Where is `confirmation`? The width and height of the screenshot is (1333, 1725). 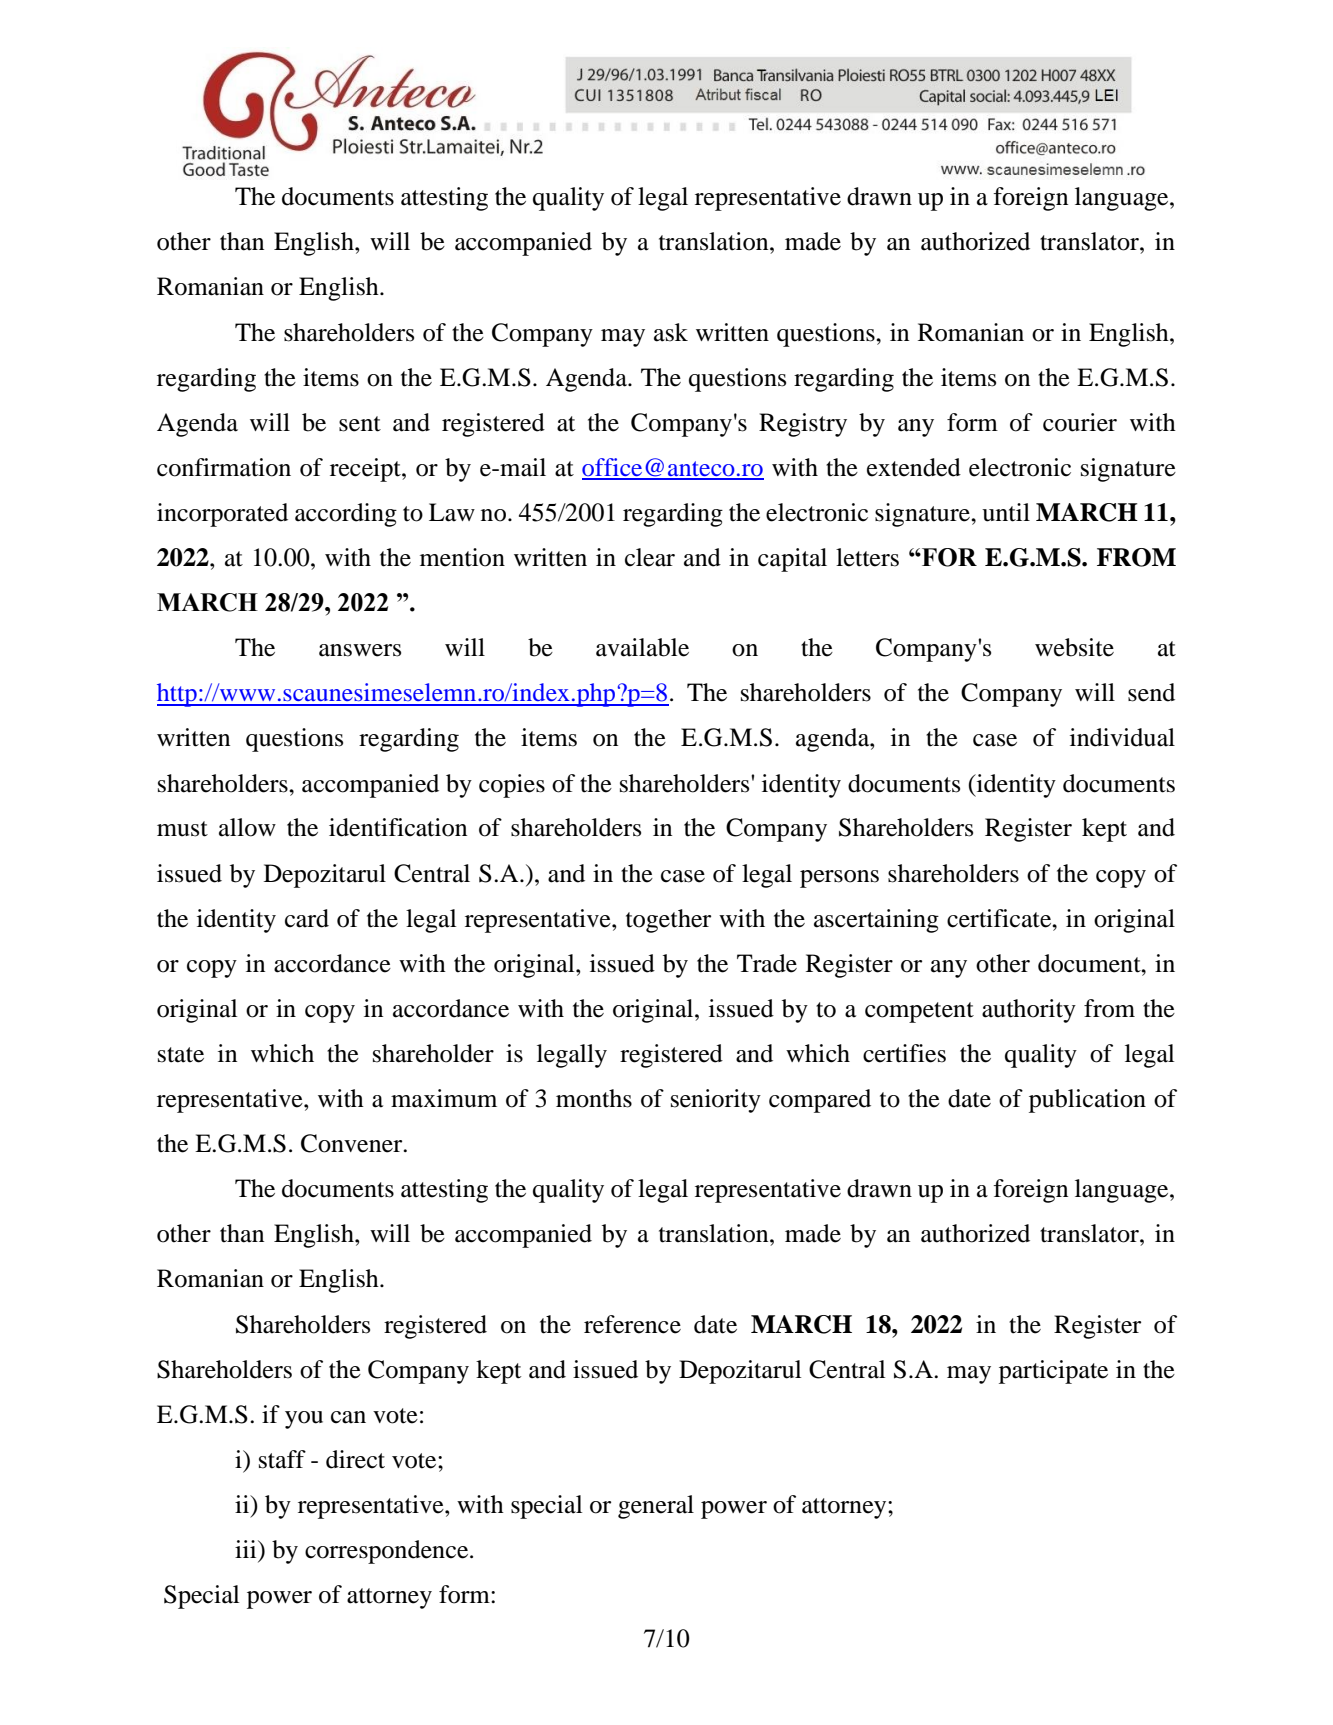 confirmation is located at coordinates (224, 467).
